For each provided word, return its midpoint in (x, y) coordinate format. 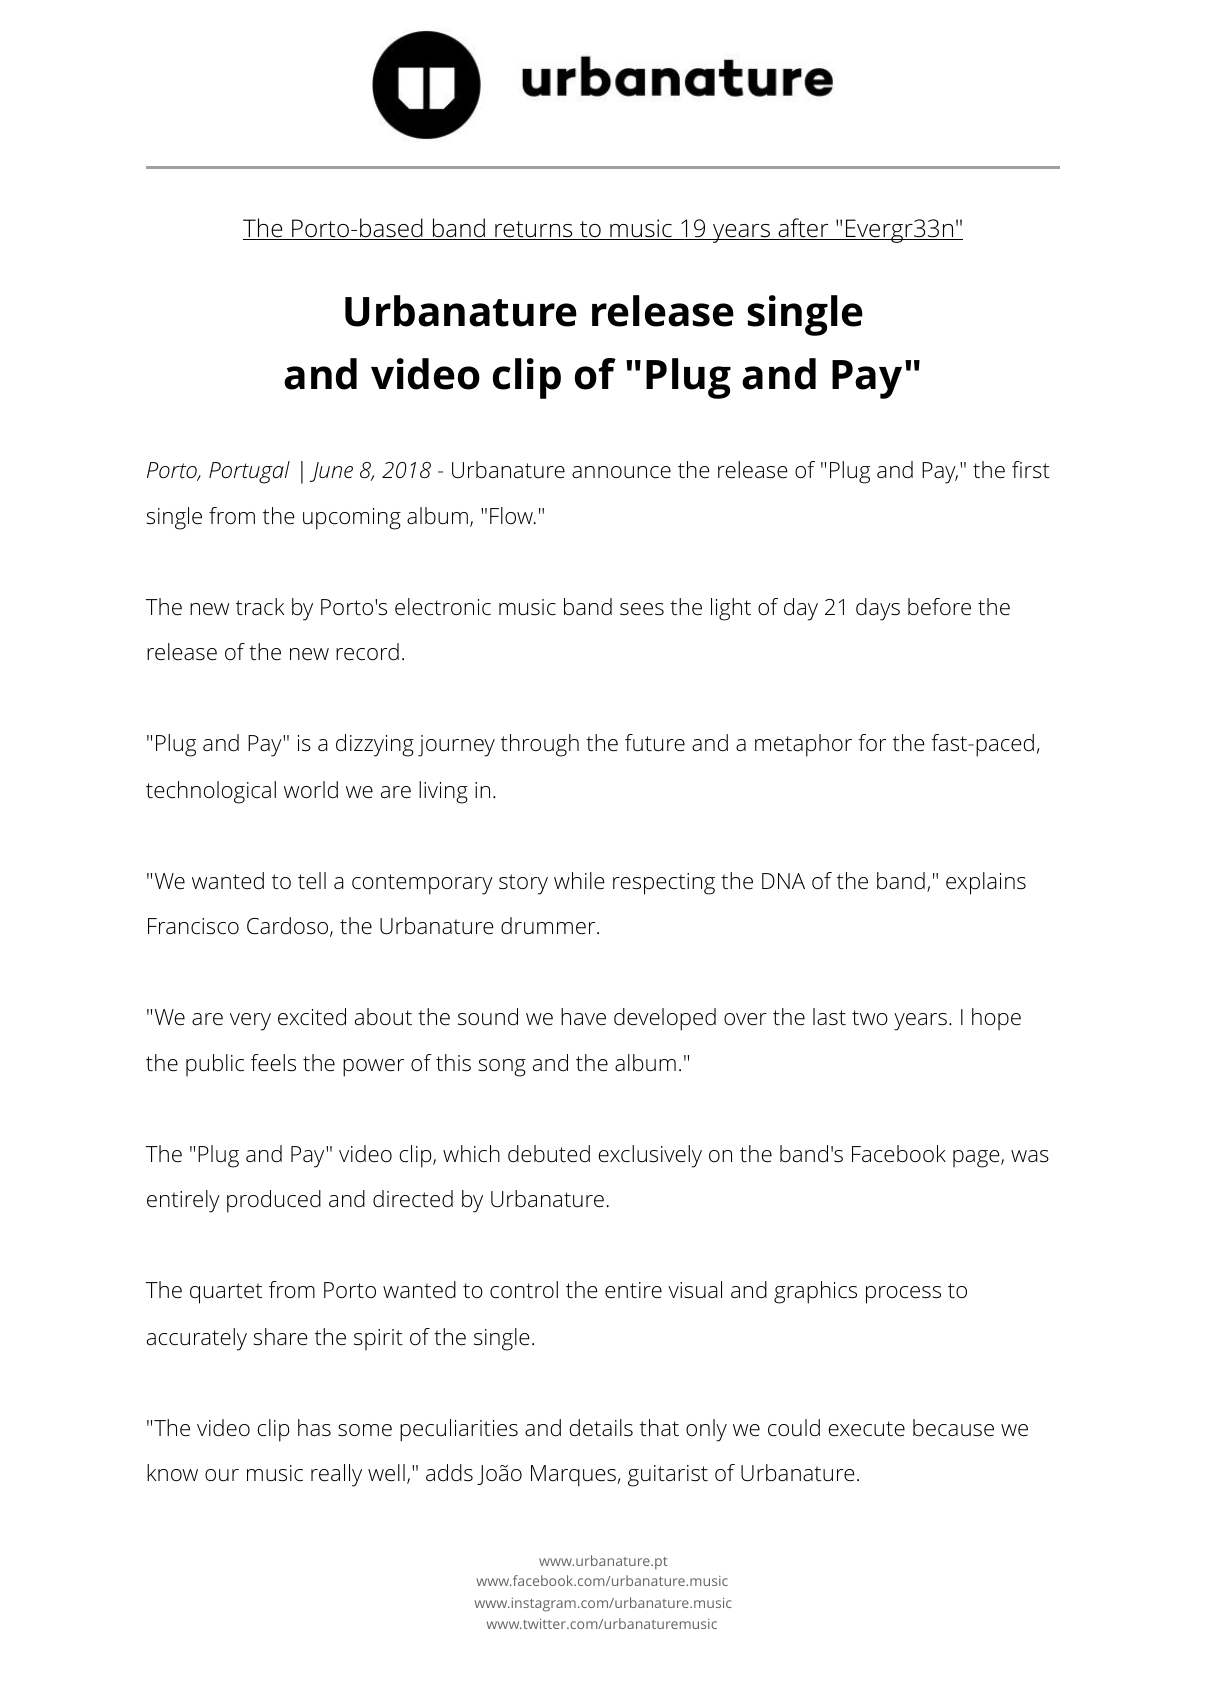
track (260, 607)
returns (534, 230)
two (870, 1017)
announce (621, 472)
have (583, 1017)
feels (273, 1063)
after (803, 229)
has (314, 1428)
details (601, 1428)
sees (642, 609)
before (939, 607)
